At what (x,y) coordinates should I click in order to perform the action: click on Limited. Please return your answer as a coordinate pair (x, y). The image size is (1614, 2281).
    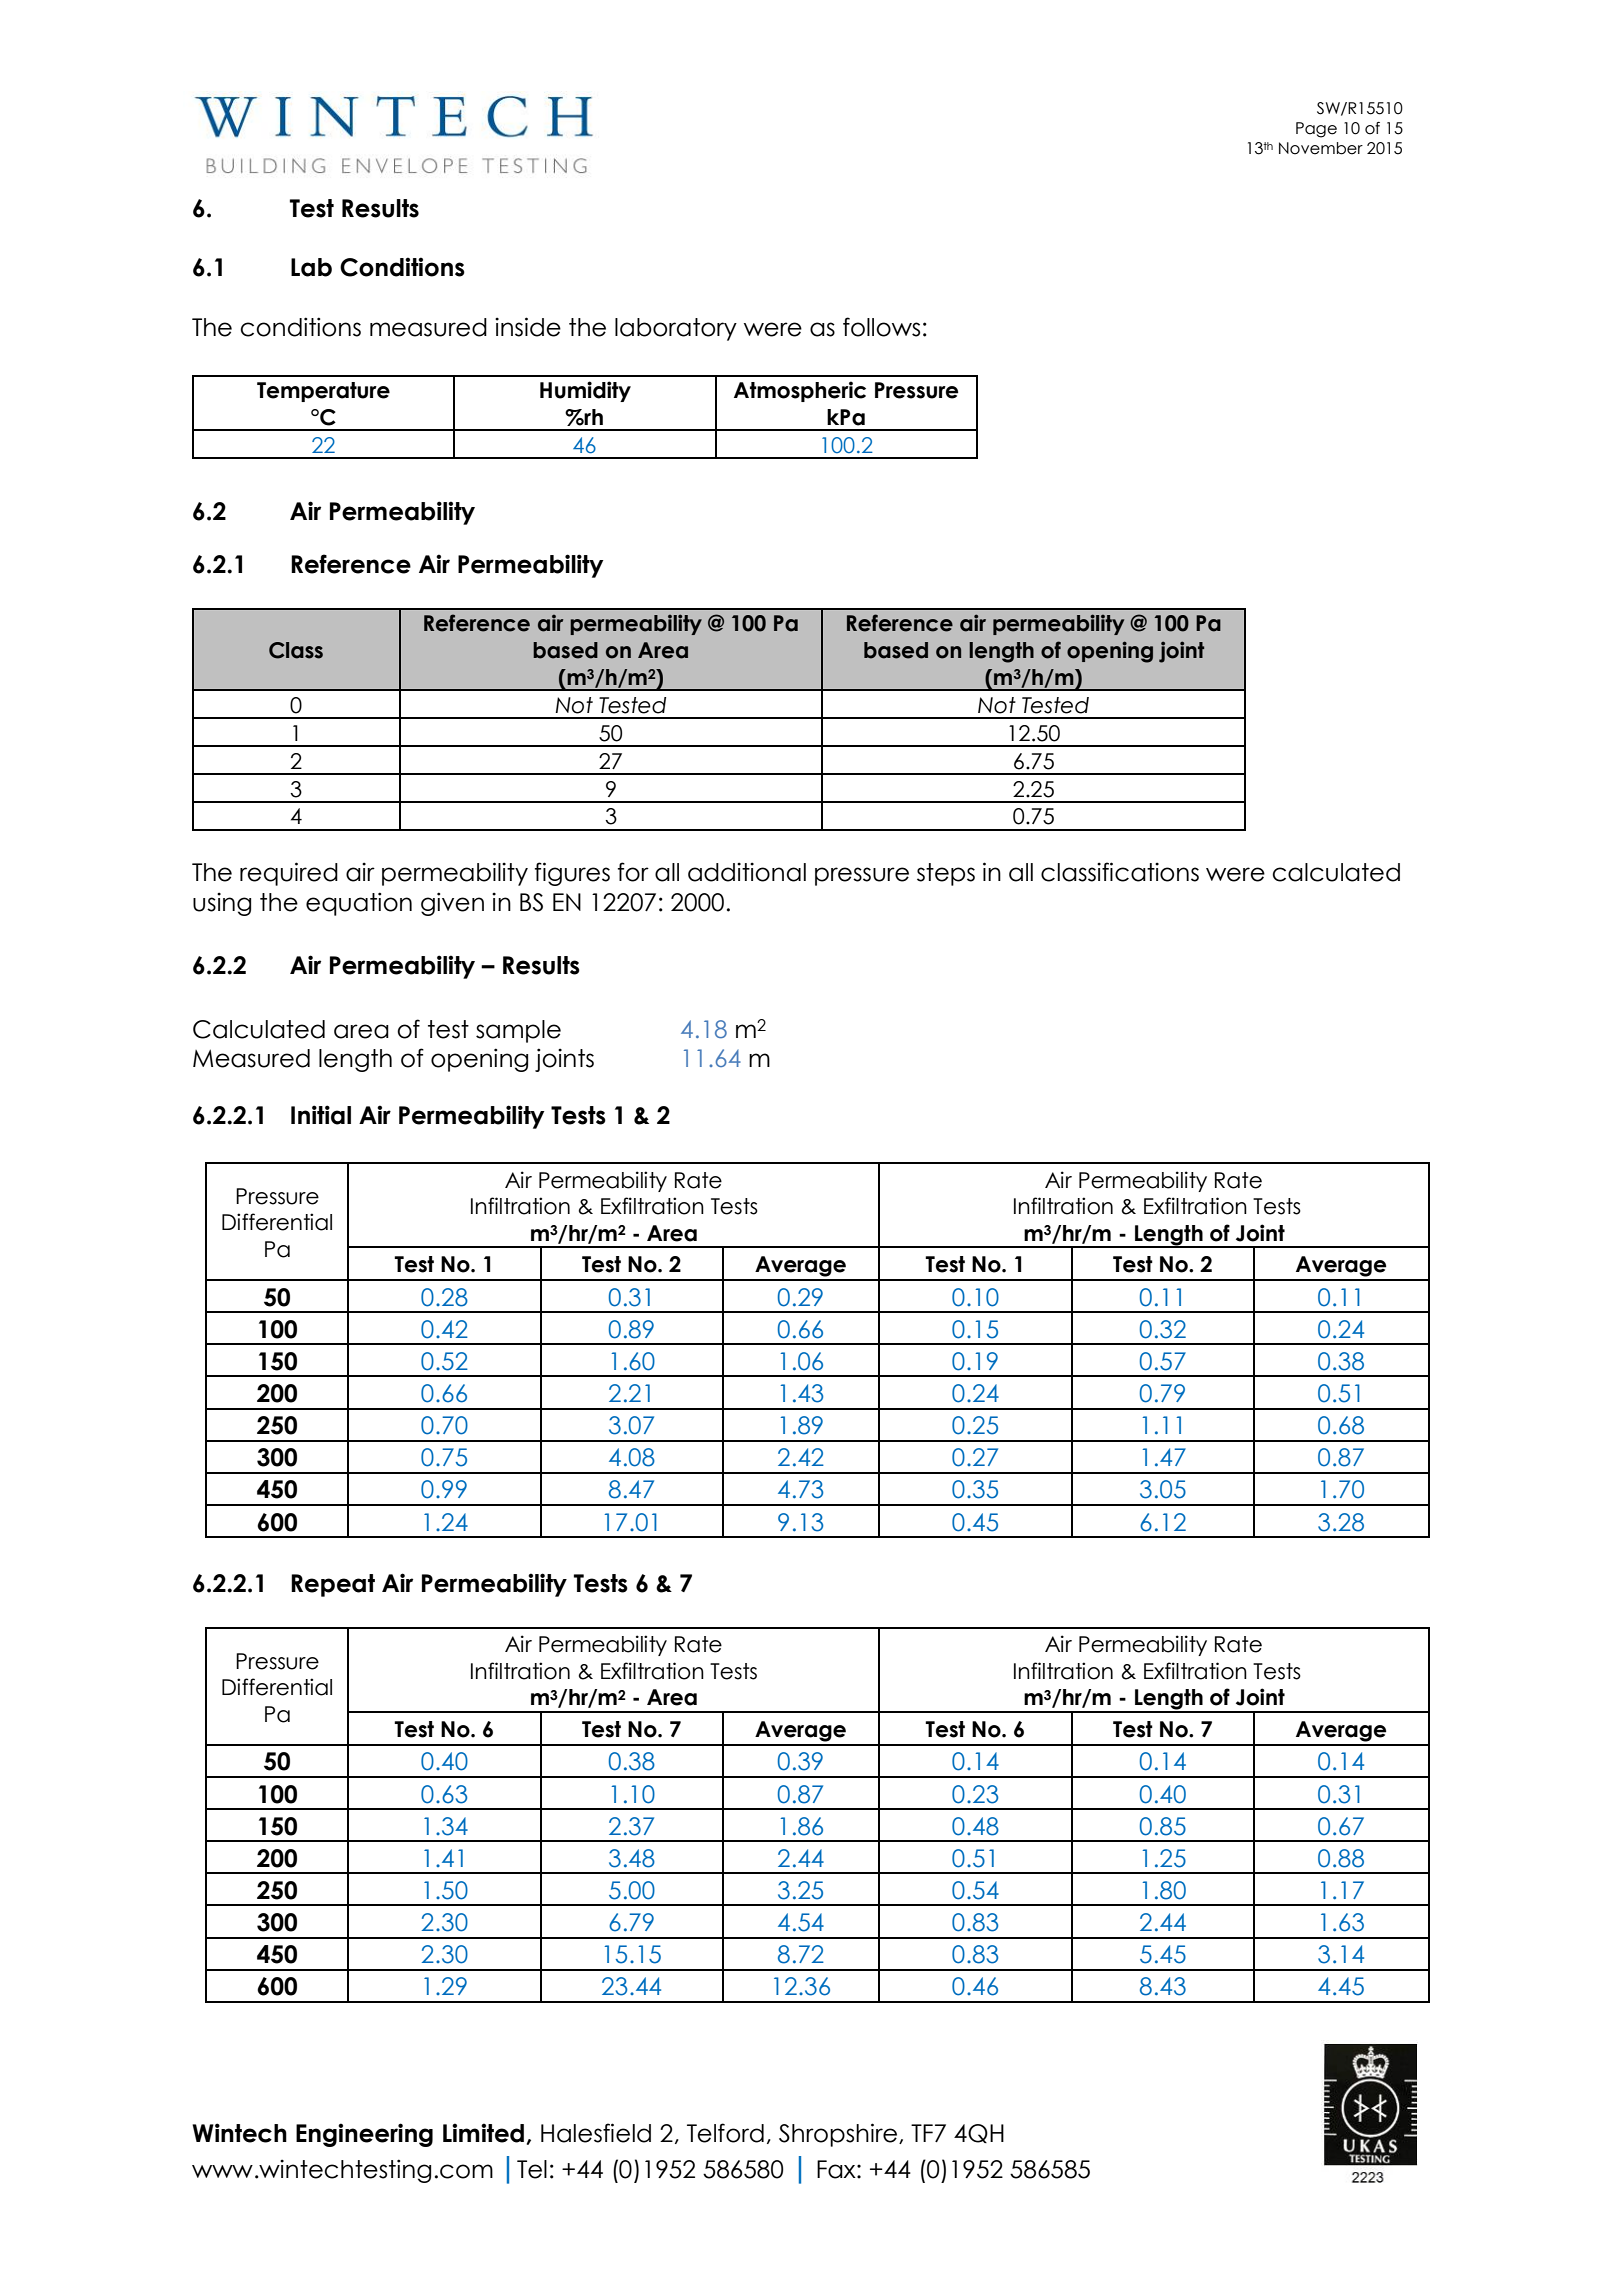
    Looking at the image, I should click on (483, 2133).
